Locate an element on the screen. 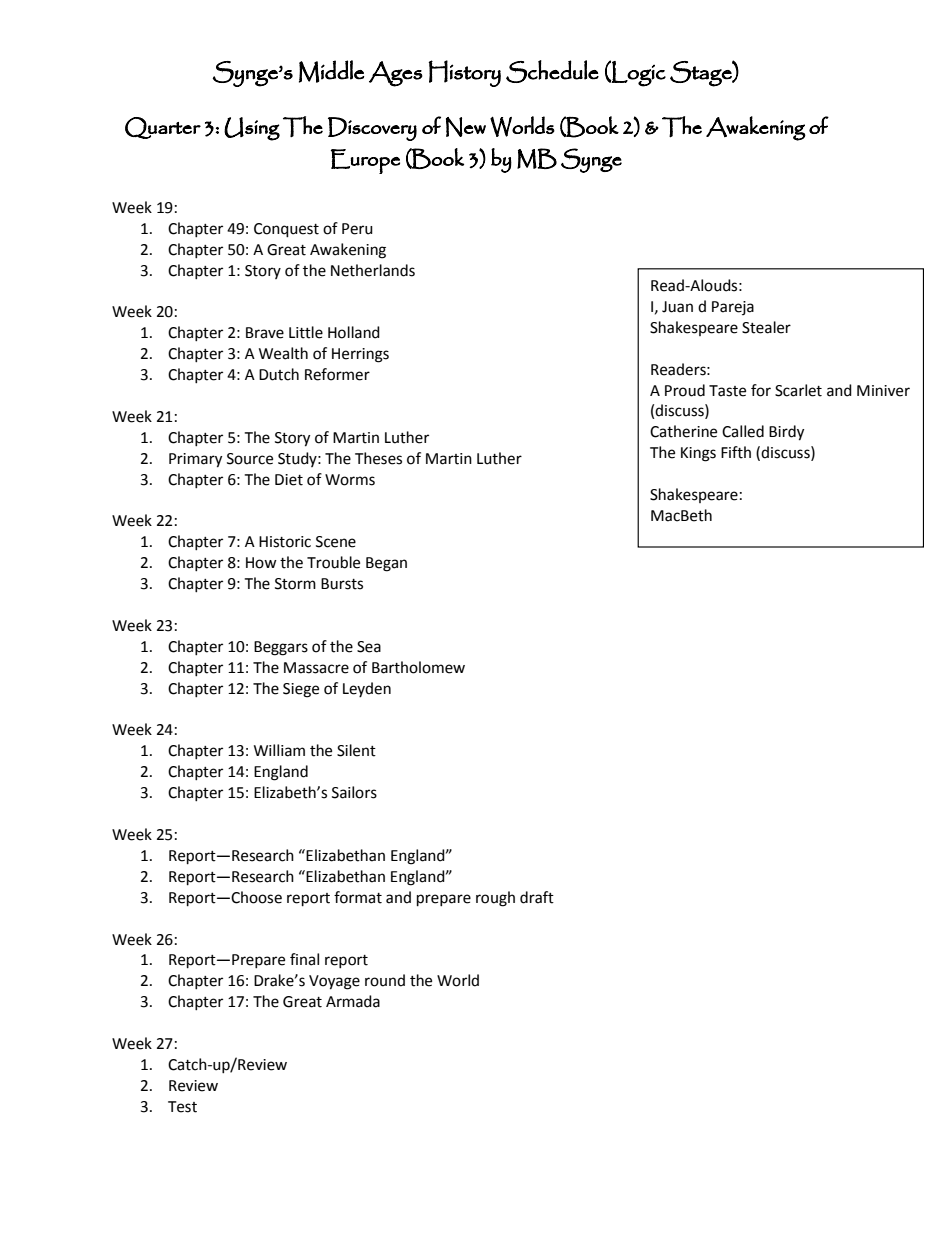 This screenshot has width=952, height=1233. draft is located at coordinates (537, 897).
